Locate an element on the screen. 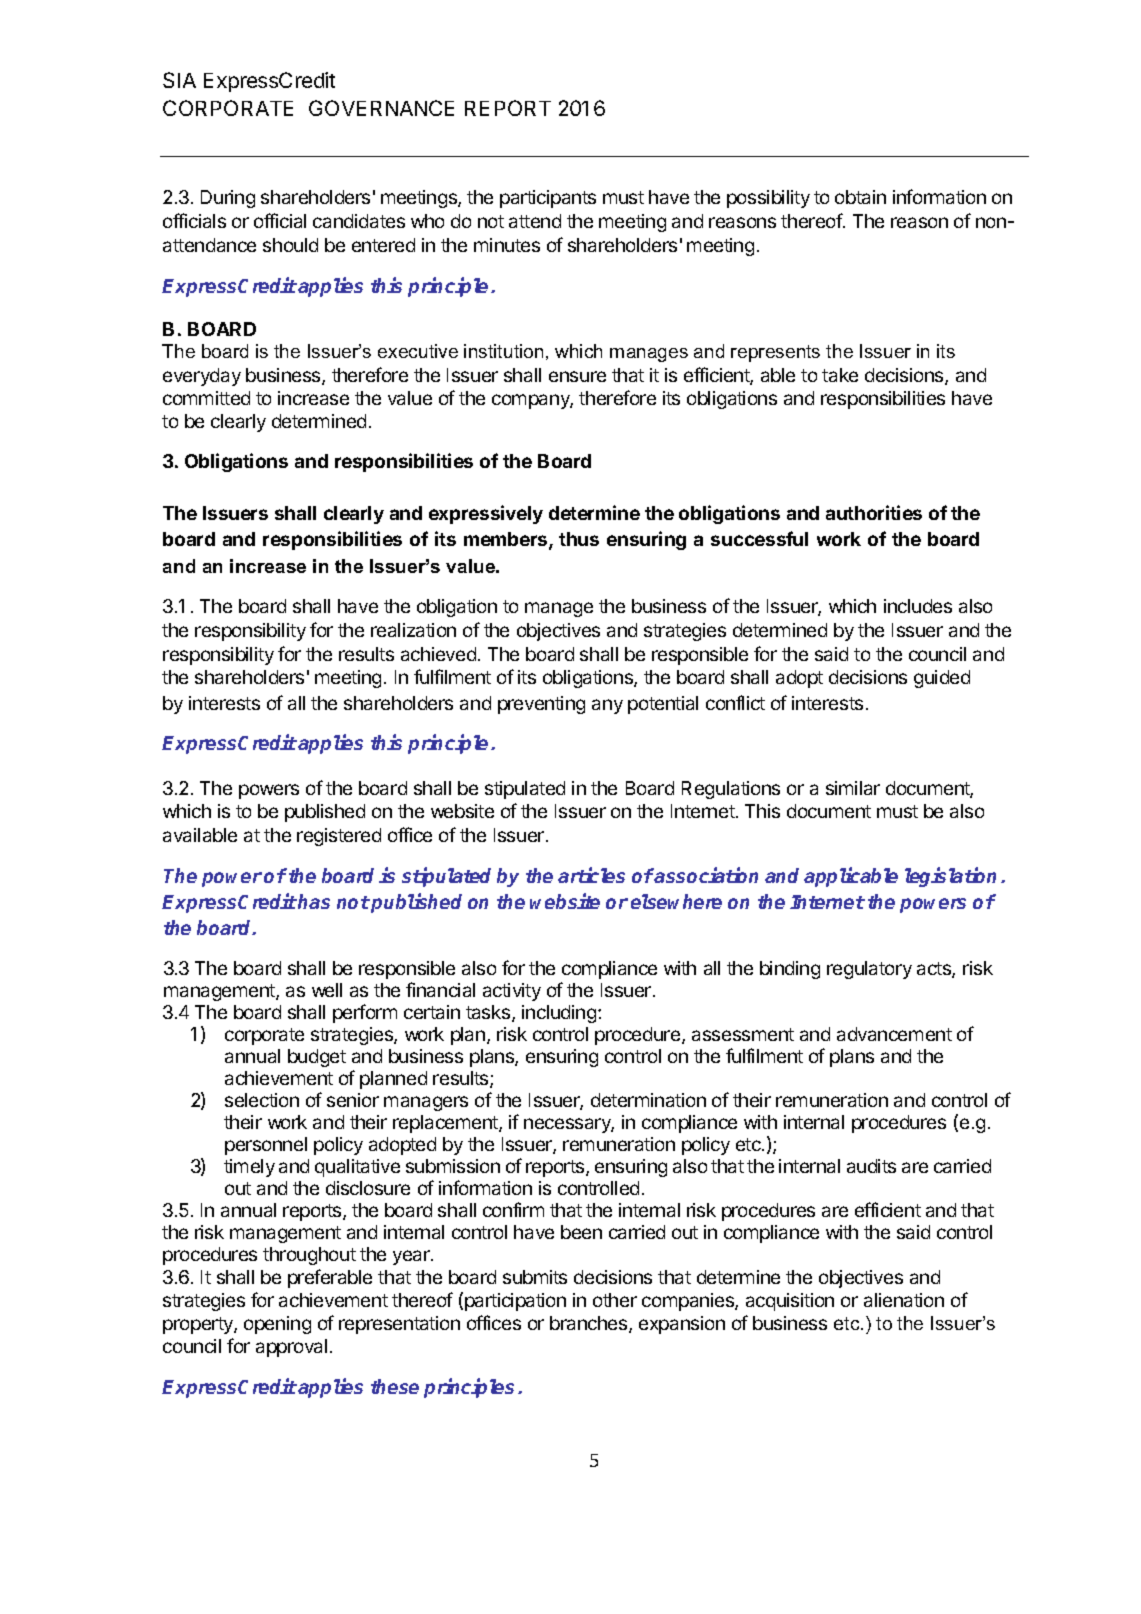 Image resolution: width=1141 pixels, height=1614 pixels. similar is located at coordinates (853, 788).
